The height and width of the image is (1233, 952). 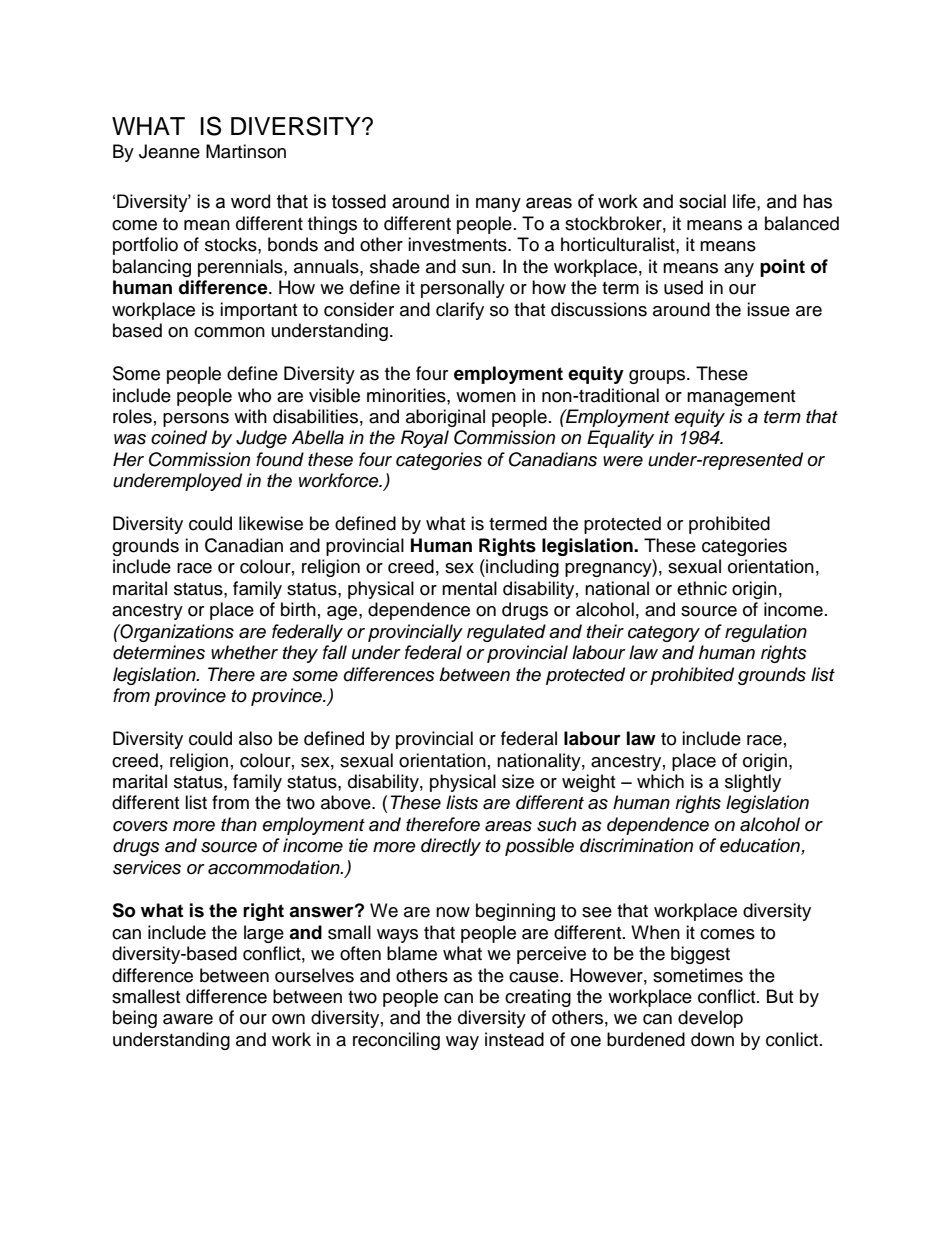 I want to click on many, so click(x=498, y=204).
